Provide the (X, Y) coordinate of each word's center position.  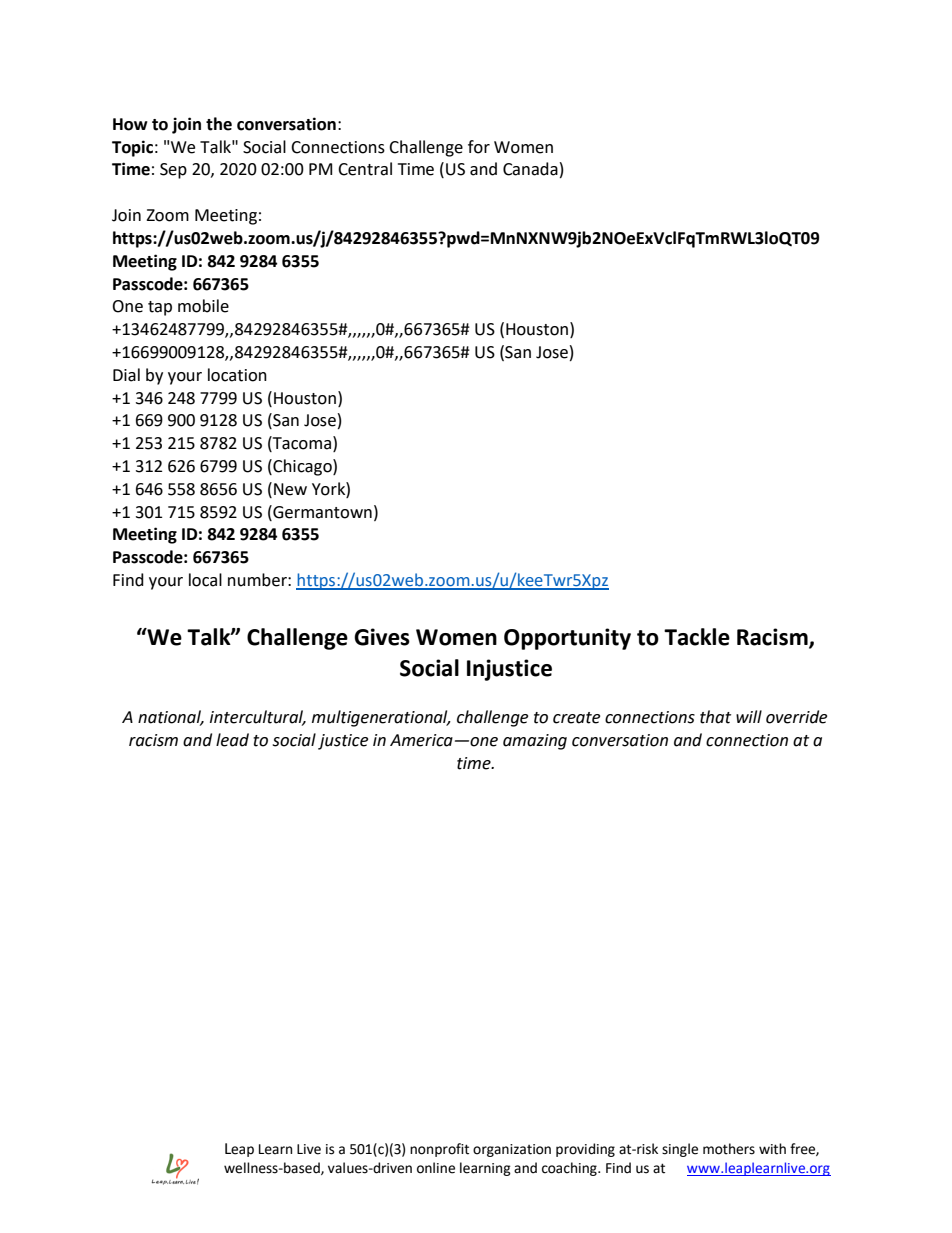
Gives (382, 637)
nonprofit (439, 1150)
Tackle (697, 637)
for (479, 147)
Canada (530, 169)
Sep (173, 171)
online (436, 1168)
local (205, 580)
